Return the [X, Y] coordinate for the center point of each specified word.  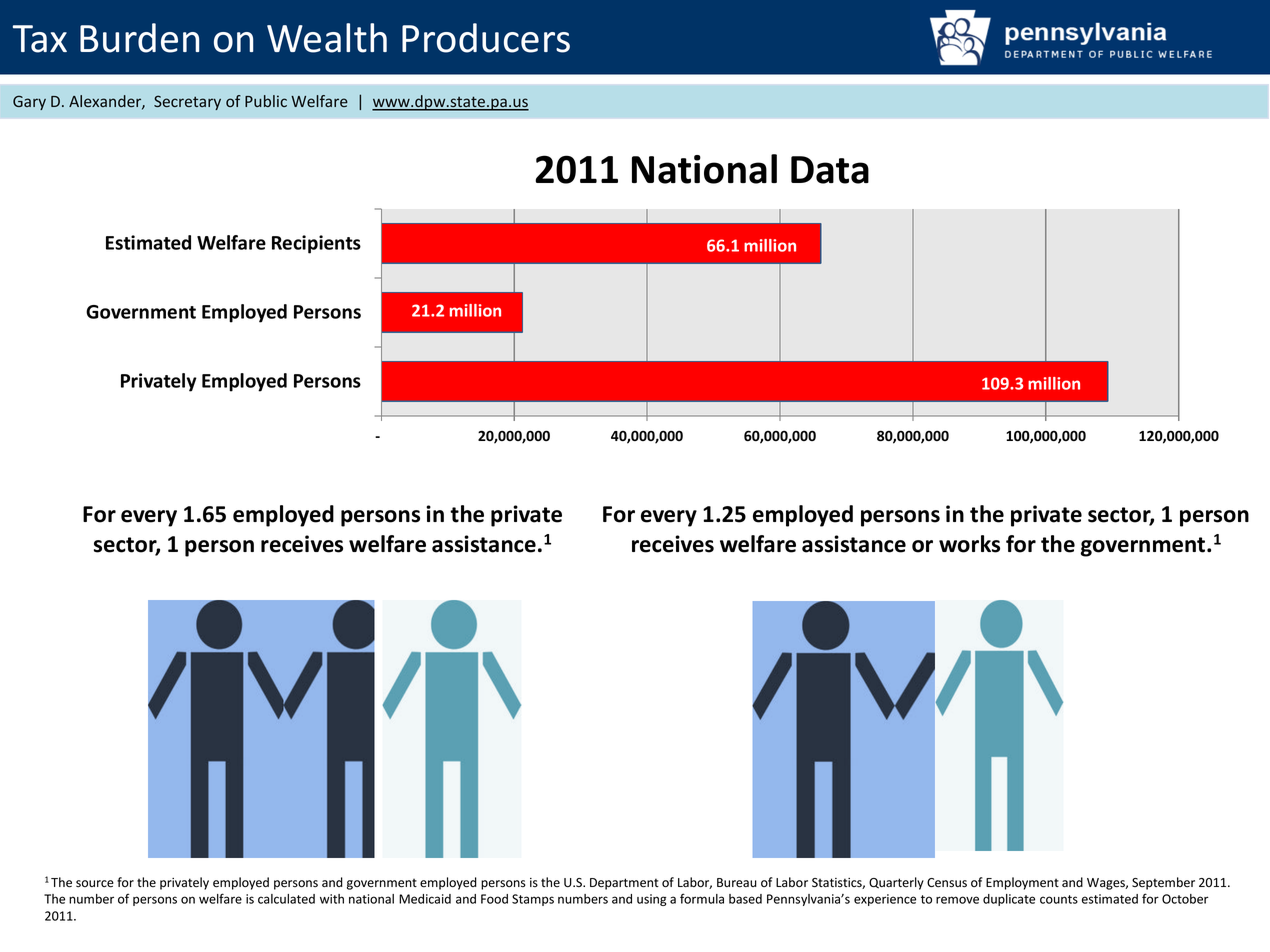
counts [1059, 899]
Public [266, 101]
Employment [1022, 883]
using [651, 900]
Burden [139, 38]
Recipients [316, 244]
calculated [286, 899]
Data [830, 170]
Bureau [737, 883]
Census [947, 883]
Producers [486, 38]
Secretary [187, 102]
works [969, 544]
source [95, 884]
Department [624, 884]
